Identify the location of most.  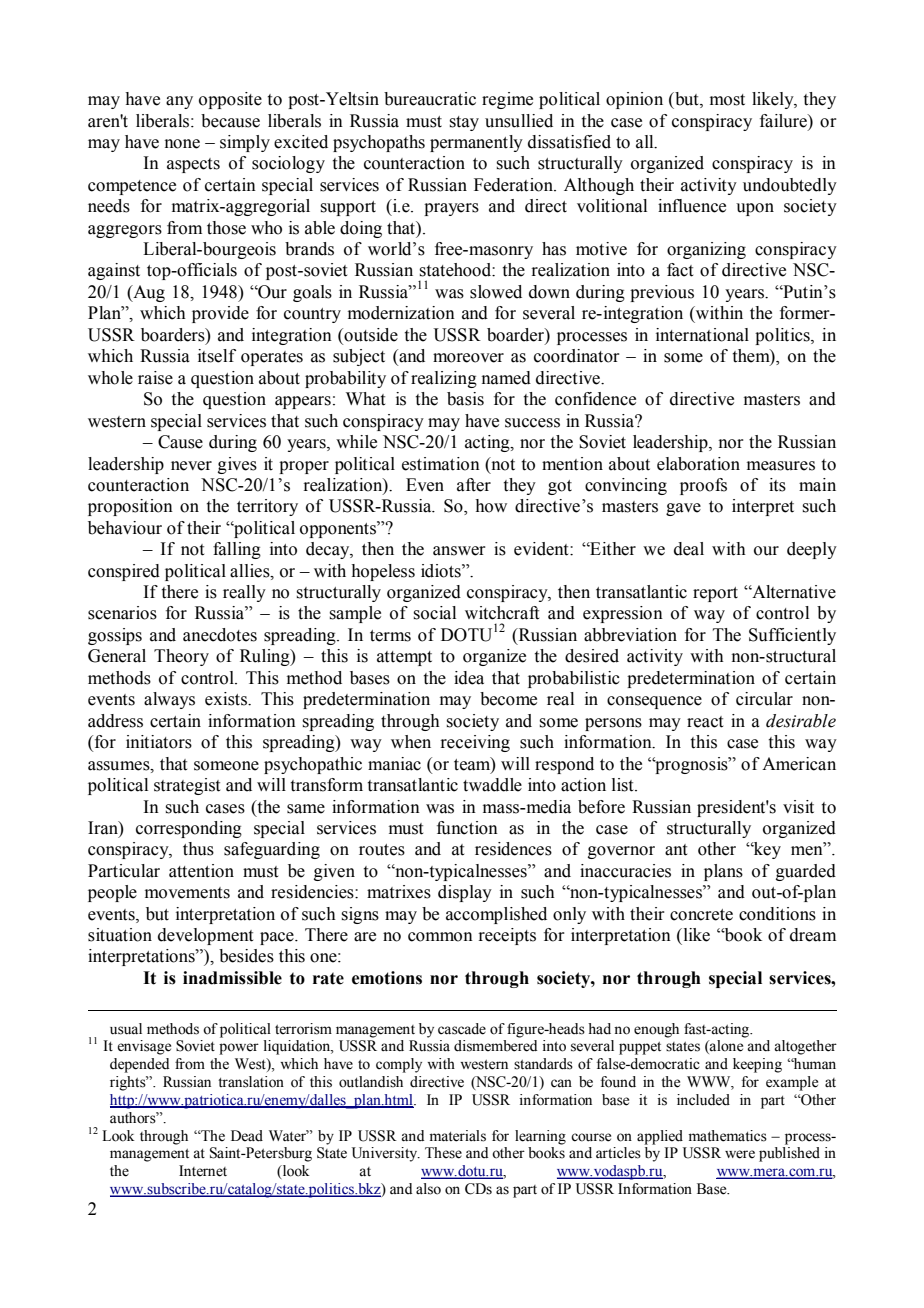
(727, 100).
